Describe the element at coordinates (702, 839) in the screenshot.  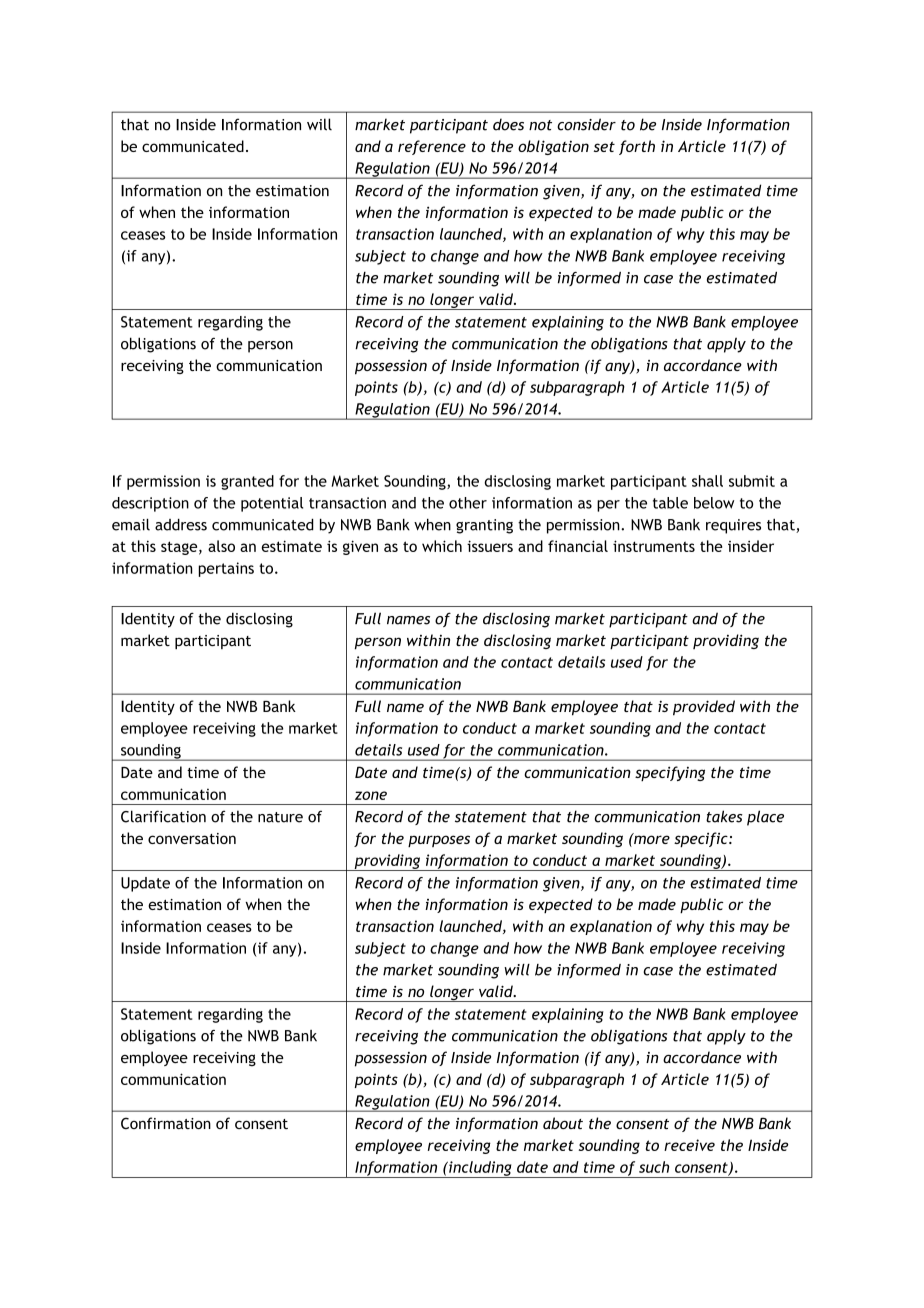
I see `specific` at that location.
